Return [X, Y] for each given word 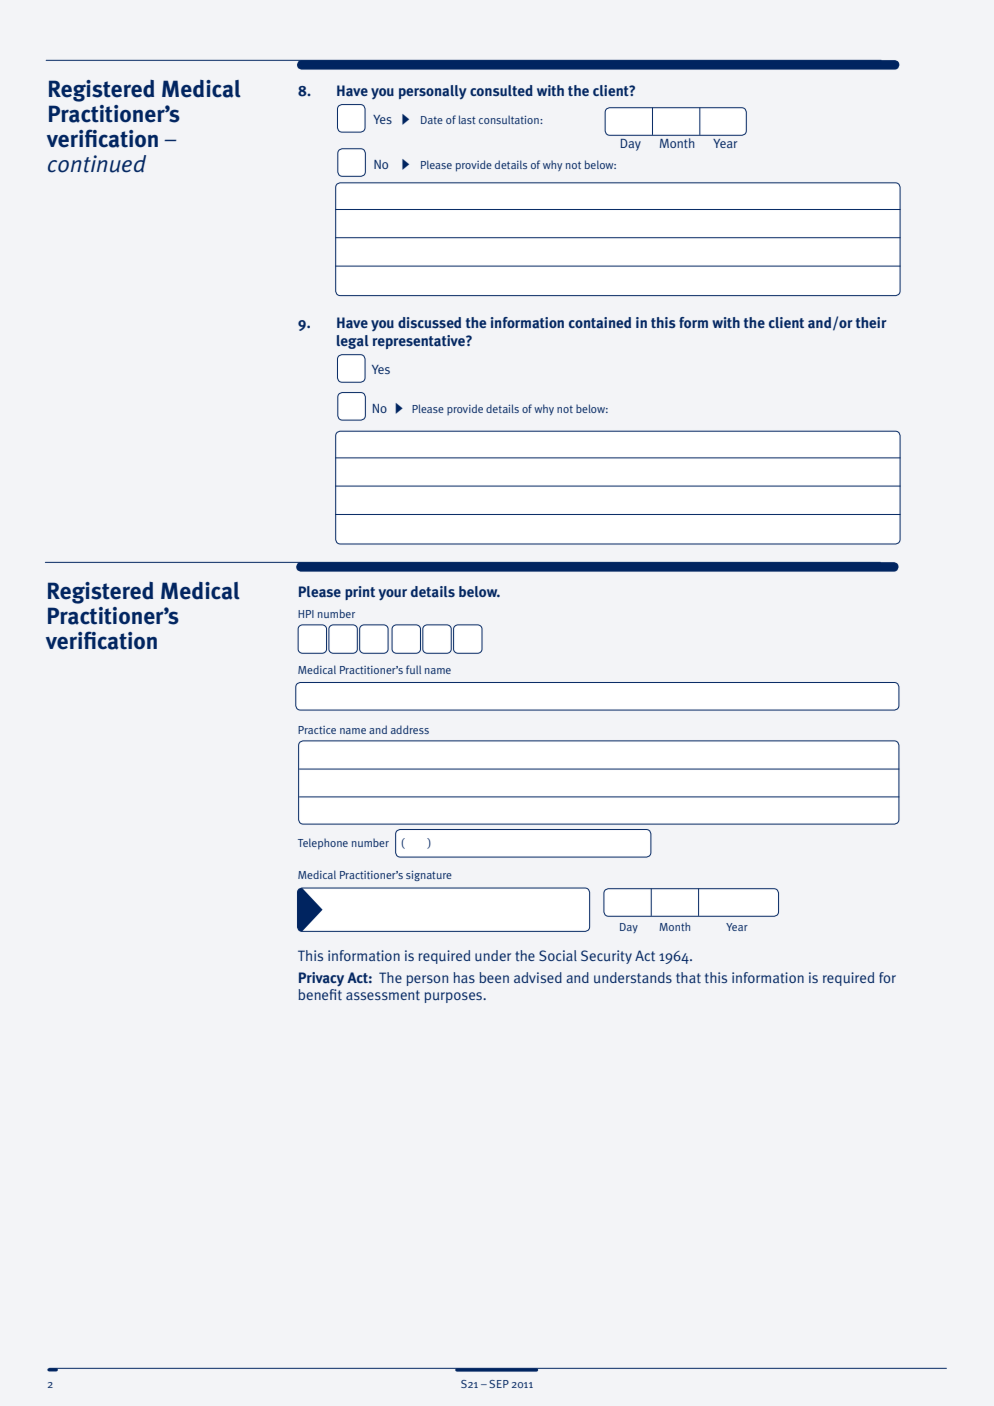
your [393, 595]
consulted [501, 90]
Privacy [321, 979]
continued [97, 164]
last [467, 119]
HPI [306, 614]
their [871, 322]
